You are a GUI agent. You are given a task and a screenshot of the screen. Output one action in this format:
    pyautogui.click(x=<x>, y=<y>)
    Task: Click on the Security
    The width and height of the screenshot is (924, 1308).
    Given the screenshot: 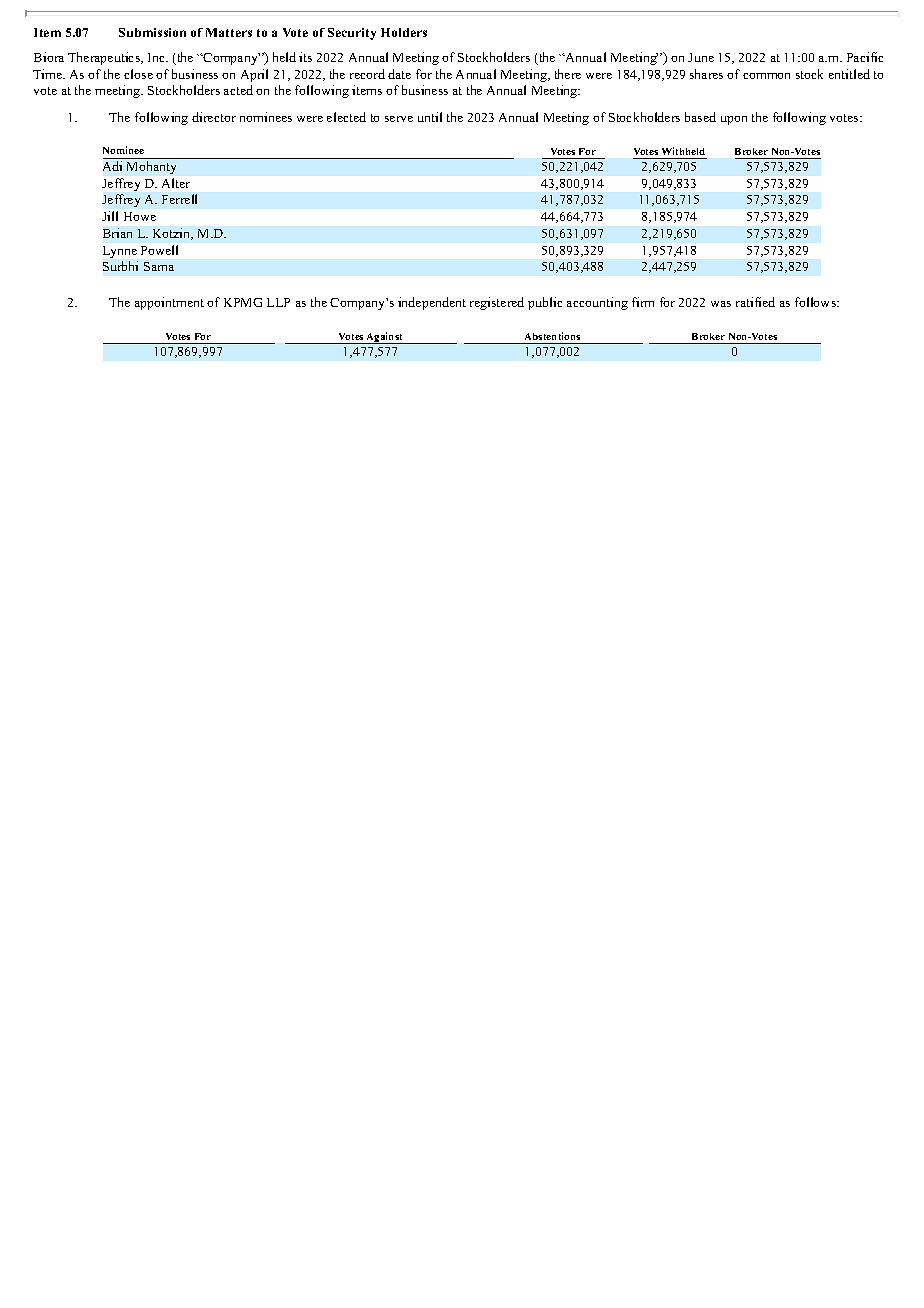 What is the action you would take?
    pyautogui.click(x=352, y=34)
